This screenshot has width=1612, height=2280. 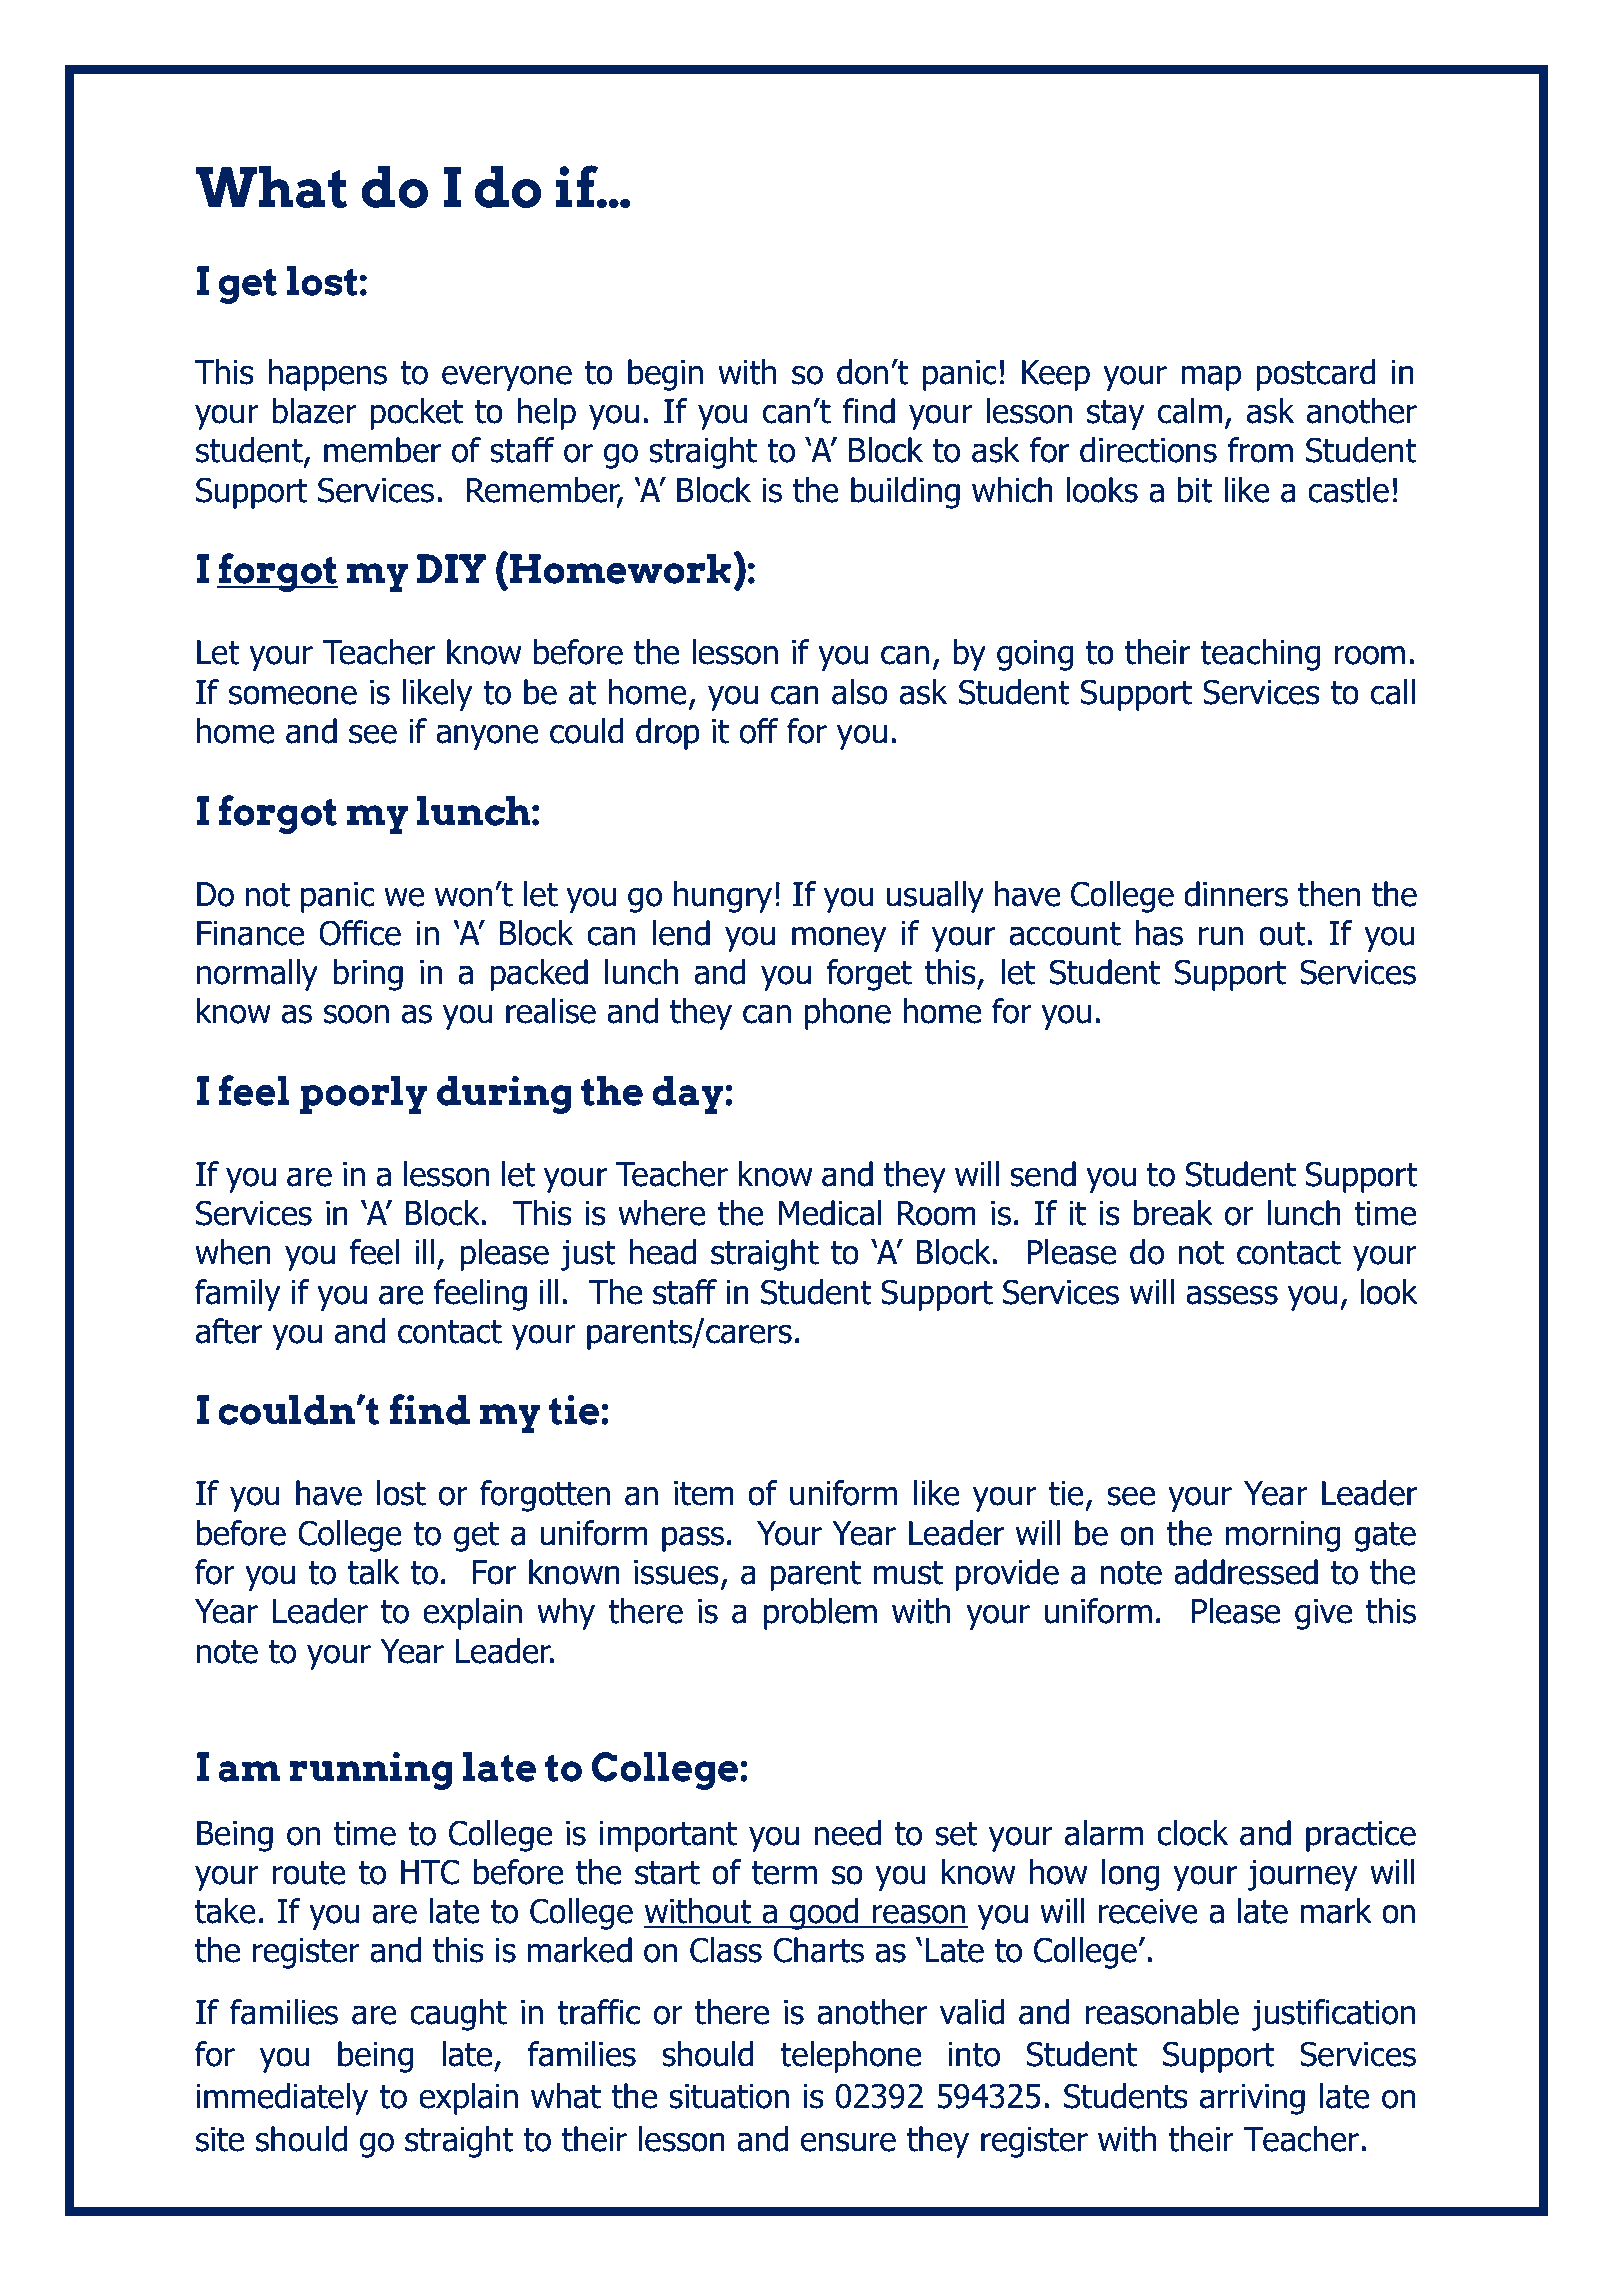 I want to click on from, so click(x=1260, y=450).
